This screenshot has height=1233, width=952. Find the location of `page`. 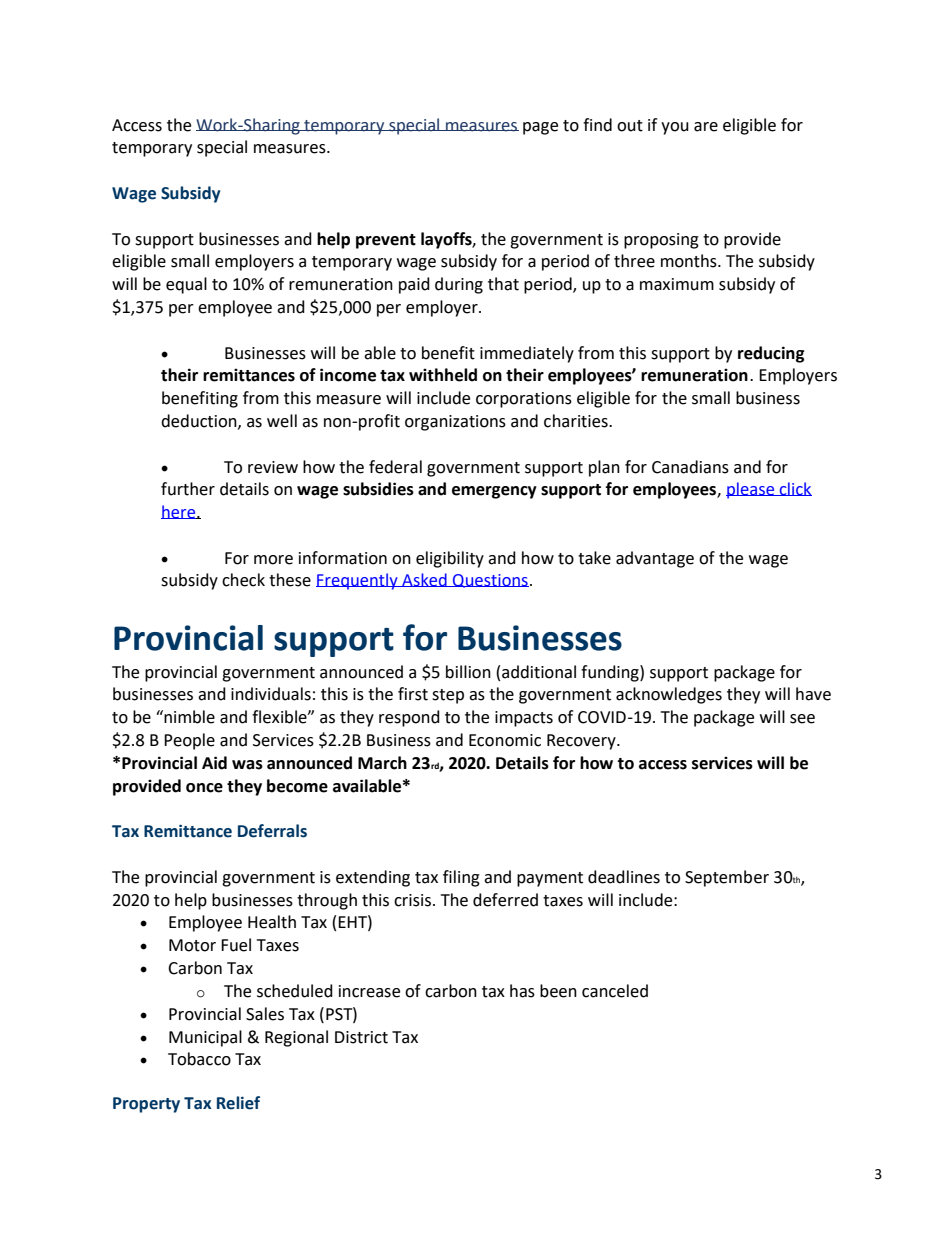

page is located at coordinates (540, 128).
